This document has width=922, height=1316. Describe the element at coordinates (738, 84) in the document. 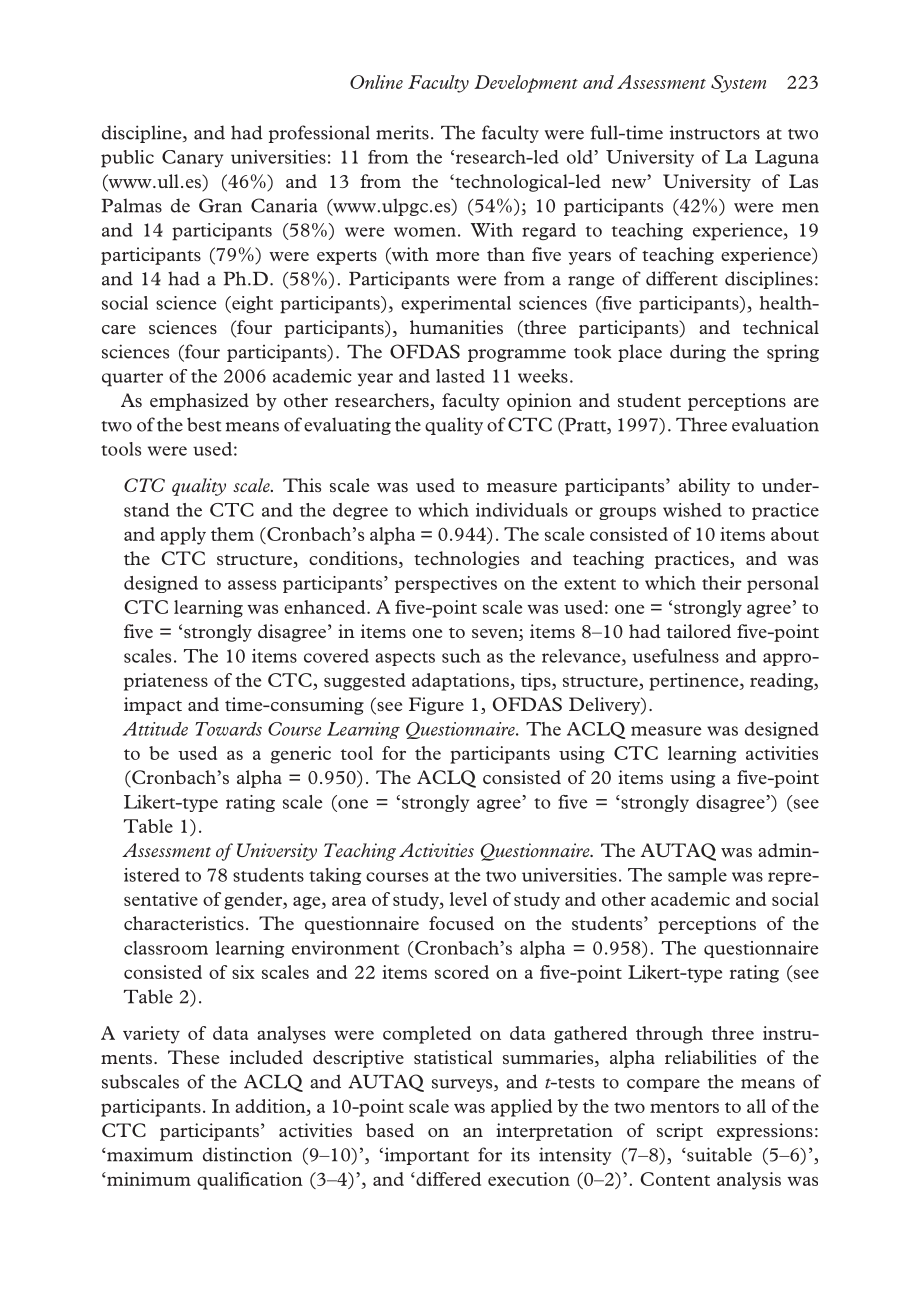

I see `System` at that location.
